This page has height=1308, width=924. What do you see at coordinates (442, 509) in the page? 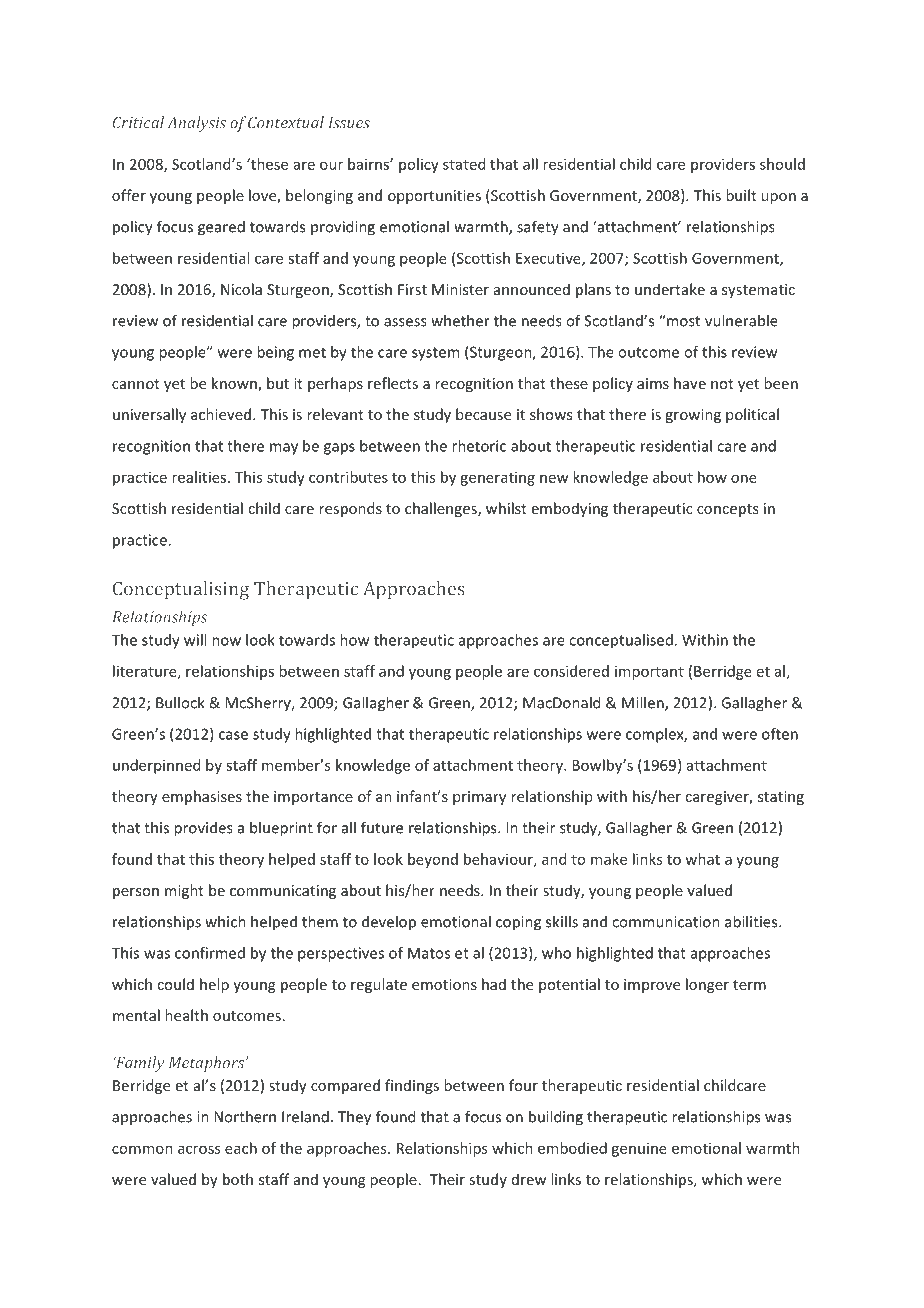
I see `challenges` at bounding box center [442, 509].
